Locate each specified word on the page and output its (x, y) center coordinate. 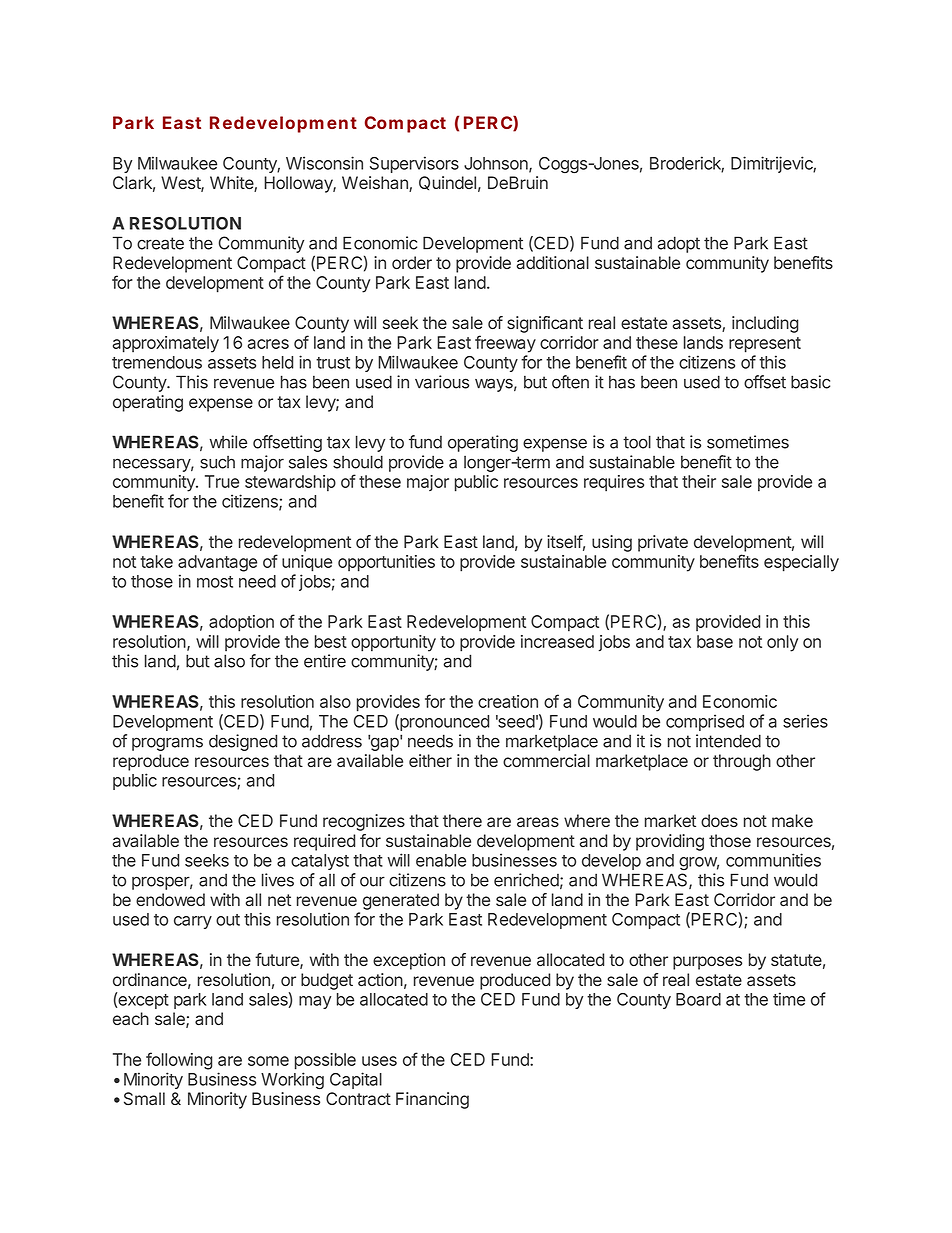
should (358, 462)
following (179, 1061)
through (742, 762)
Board (698, 999)
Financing (432, 1100)
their (699, 481)
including (765, 324)
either (430, 760)
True (222, 481)
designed (243, 742)
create (160, 243)
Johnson (497, 164)
